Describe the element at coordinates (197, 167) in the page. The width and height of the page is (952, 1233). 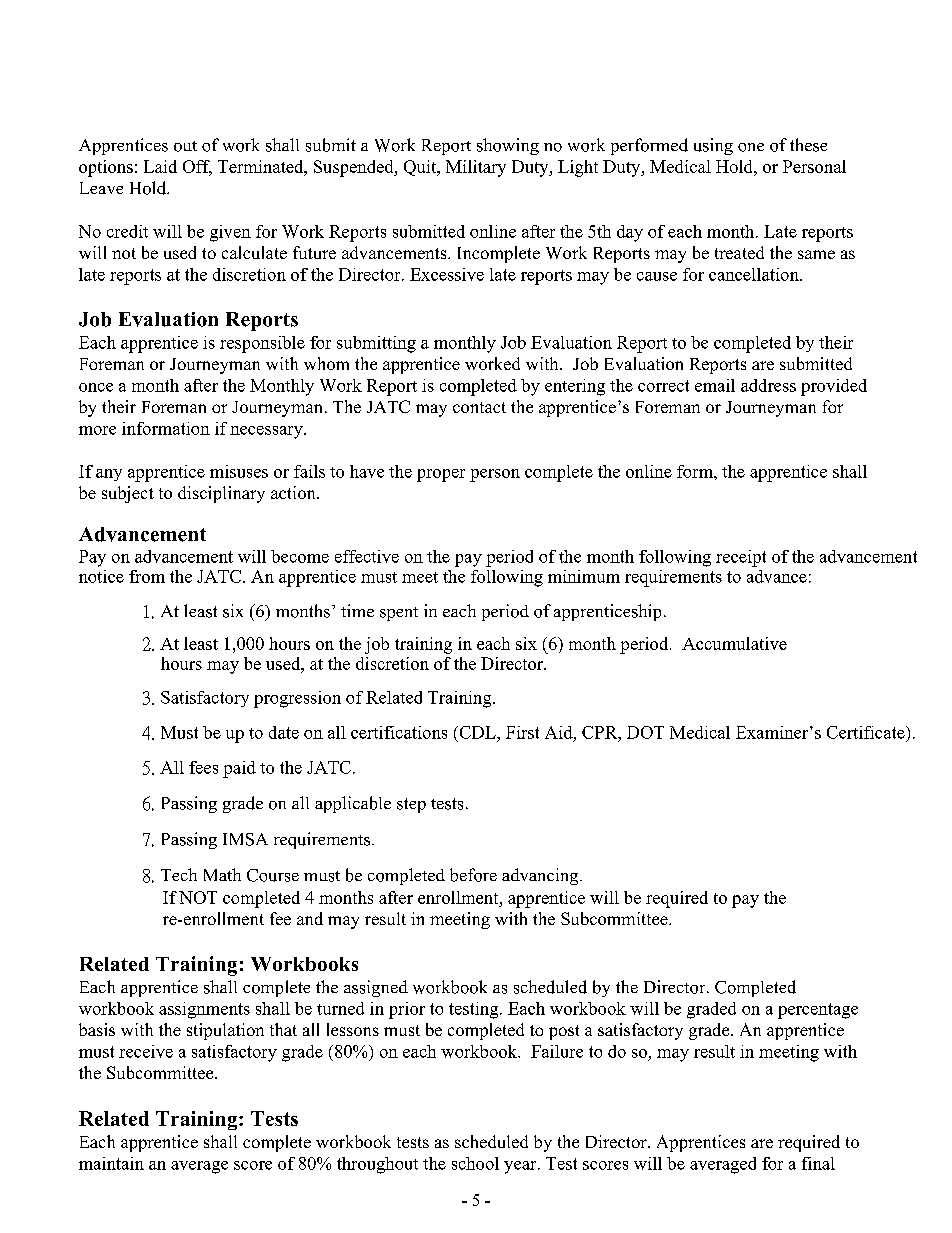
I see `Off` at that location.
